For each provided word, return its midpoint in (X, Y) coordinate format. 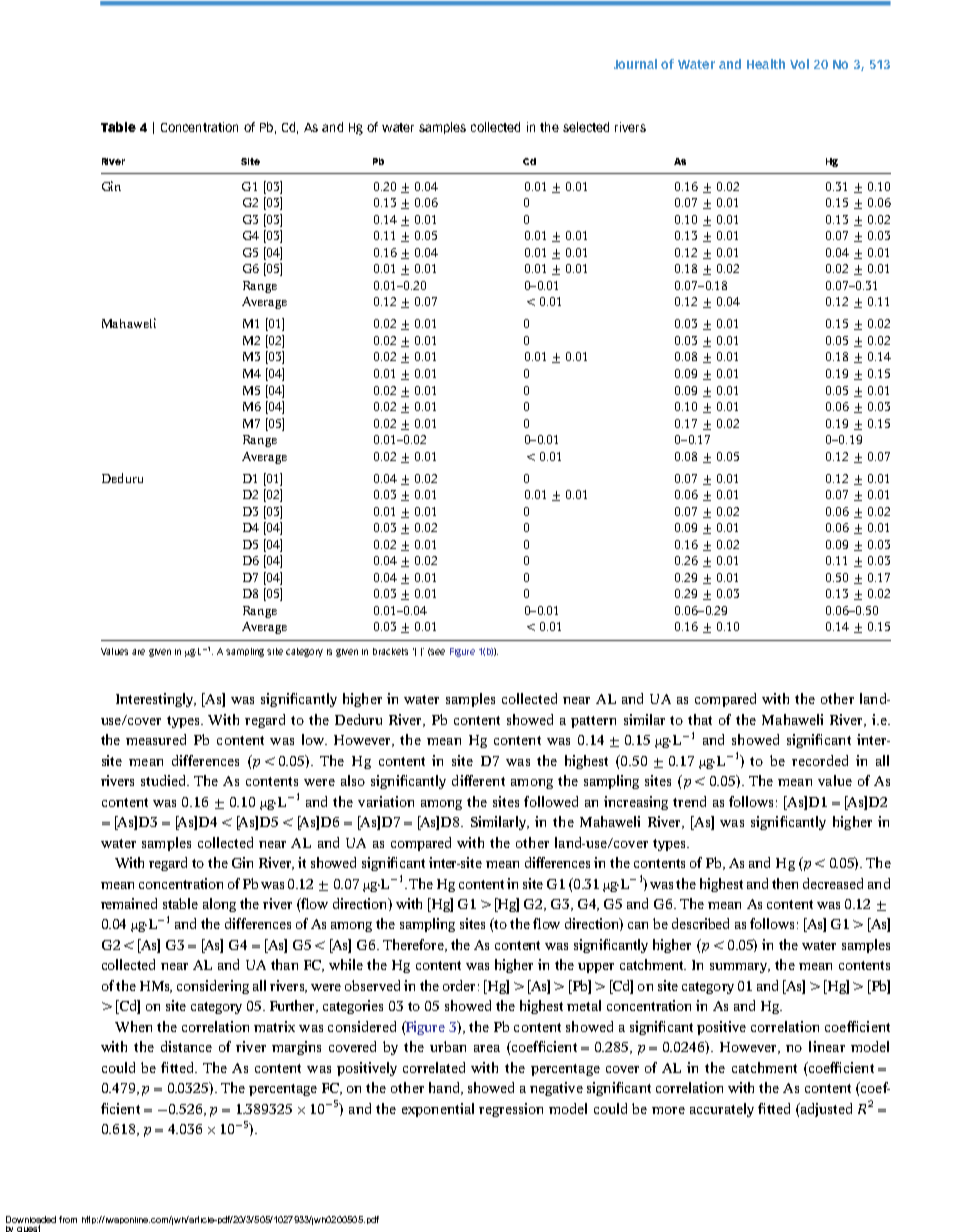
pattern (593, 722)
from (68, 1219)
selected (586, 127)
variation (386, 801)
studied (165, 780)
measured (156, 739)
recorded (820, 760)
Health (766, 64)
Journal (635, 64)
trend (689, 801)
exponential (438, 1110)
